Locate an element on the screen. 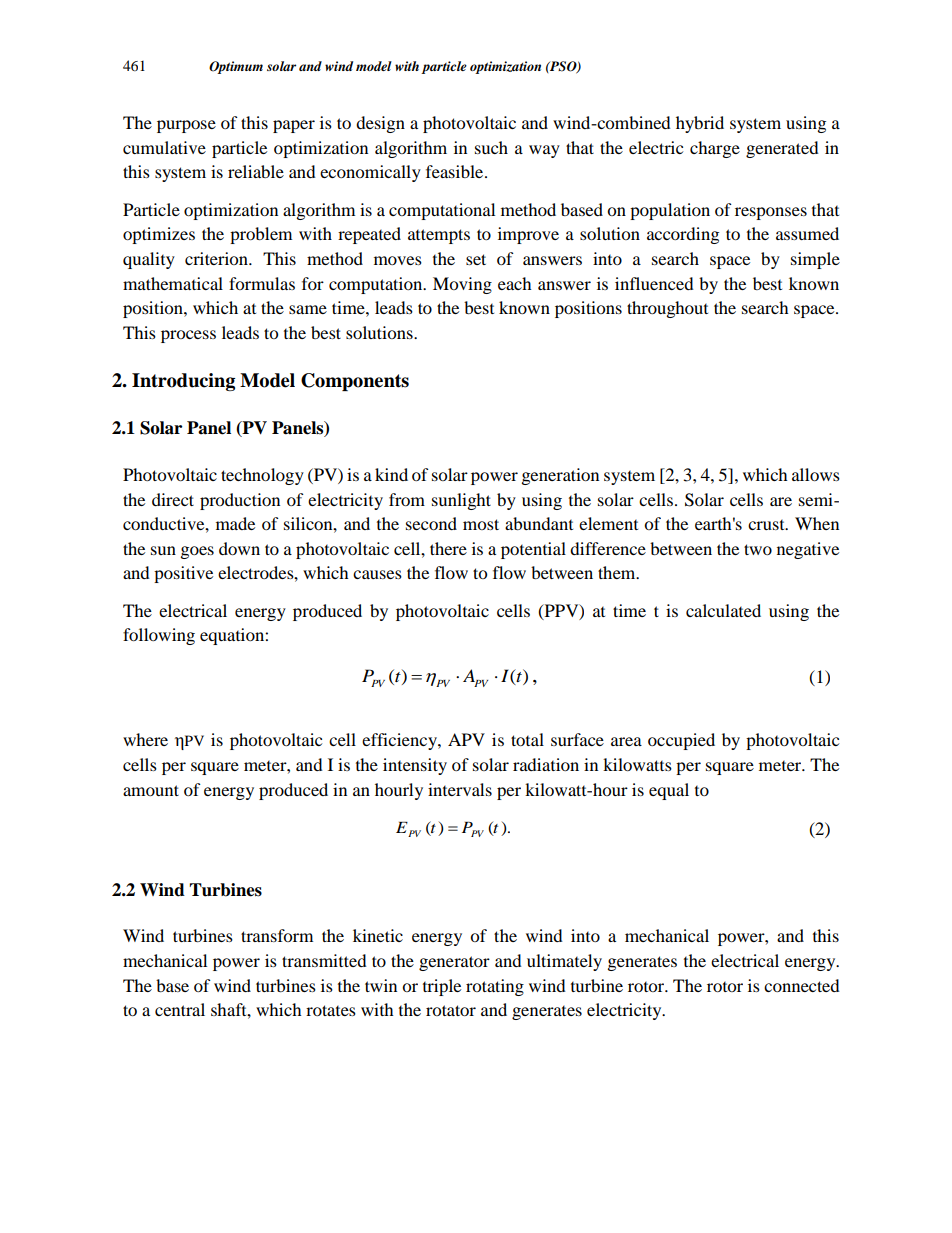  central is located at coordinates (180, 1009).
